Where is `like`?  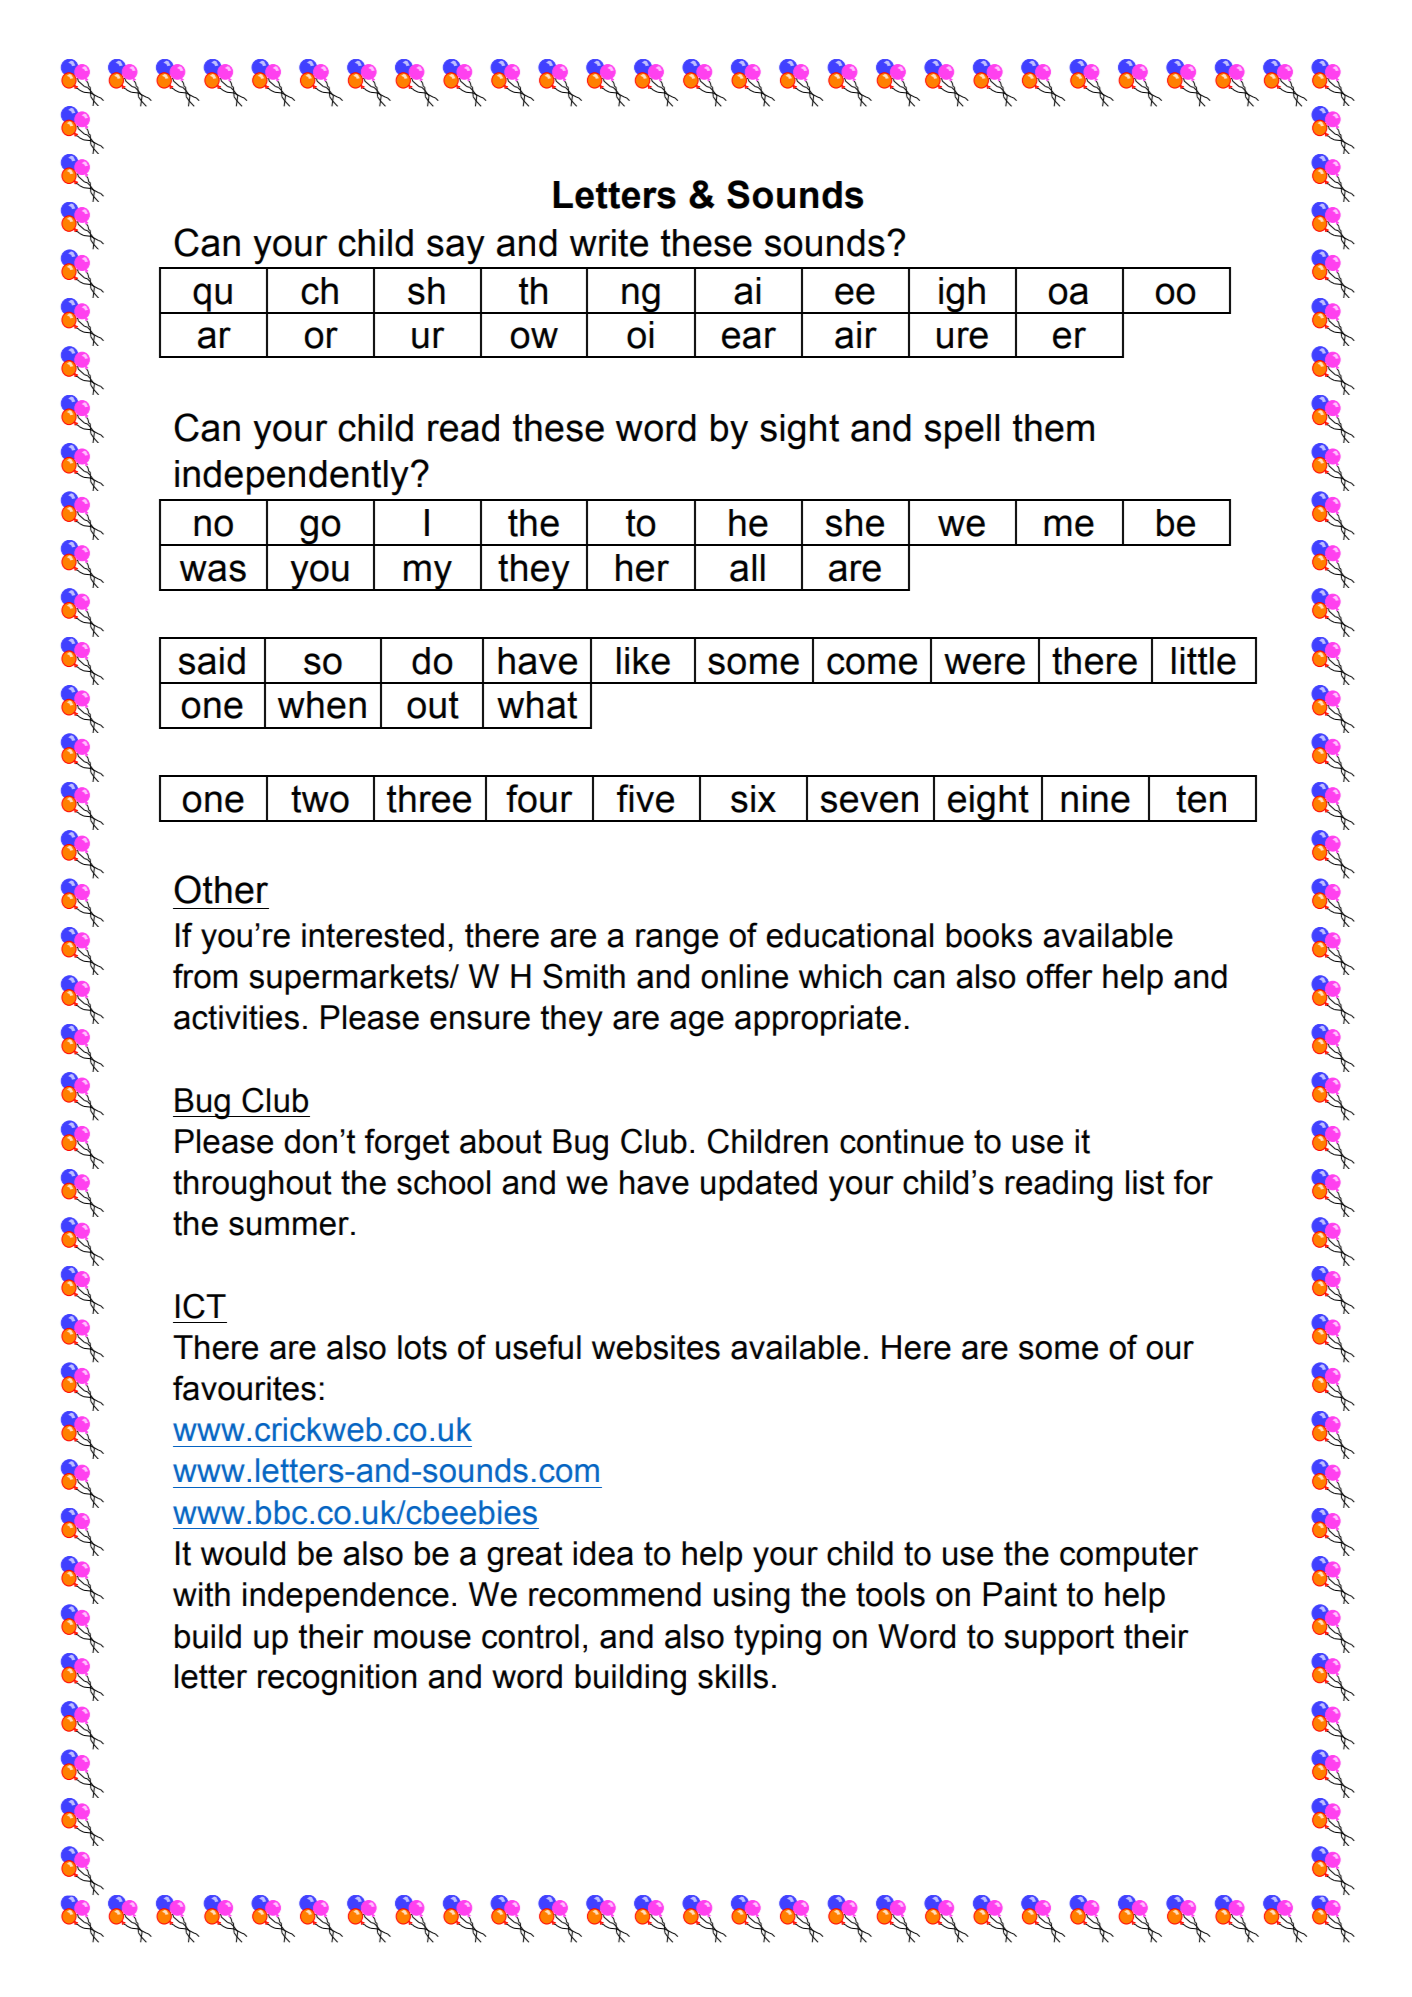
like is located at coordinates (643, 661).
